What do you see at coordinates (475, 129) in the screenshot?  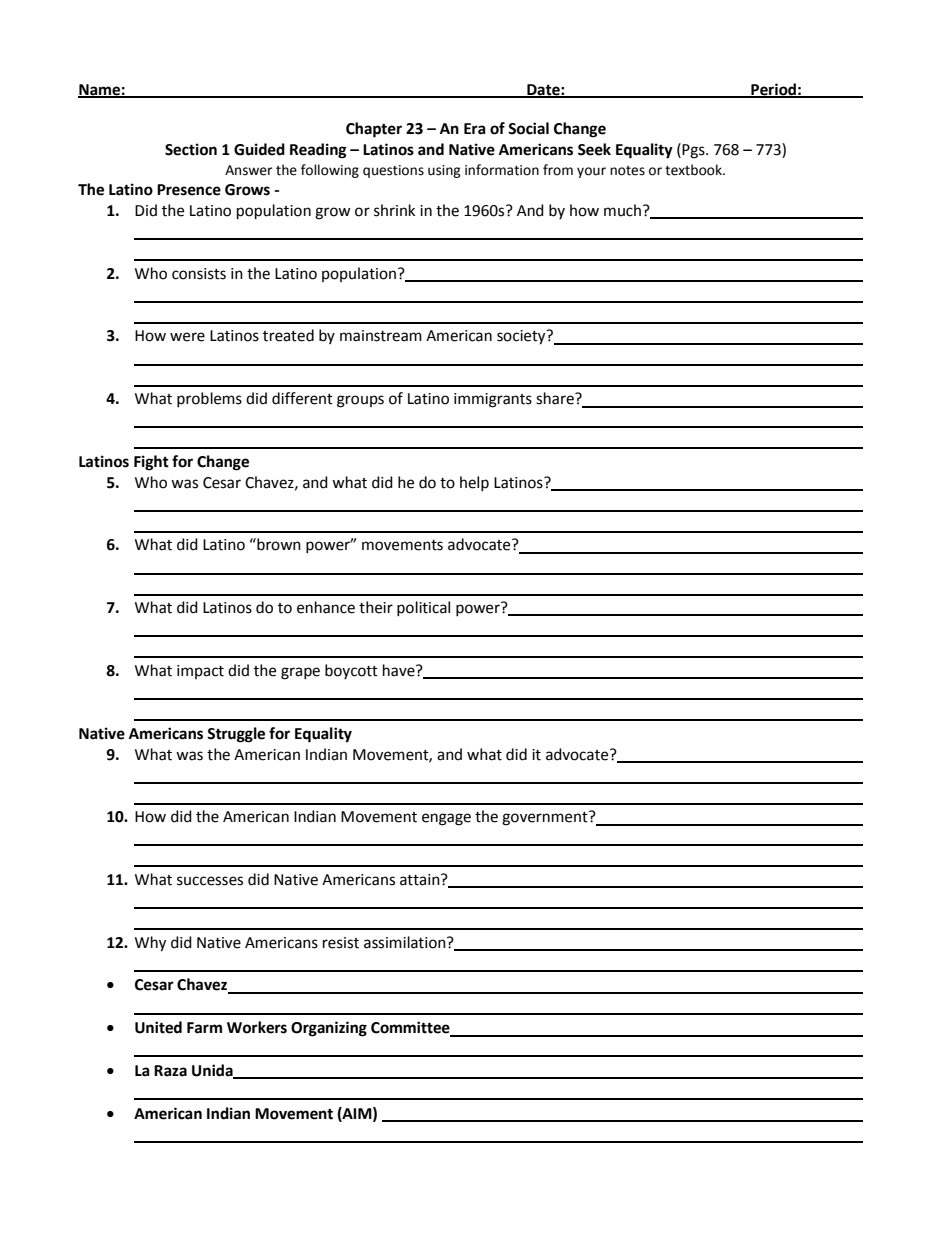 I see `Era` at bounding box center [475, 129].
